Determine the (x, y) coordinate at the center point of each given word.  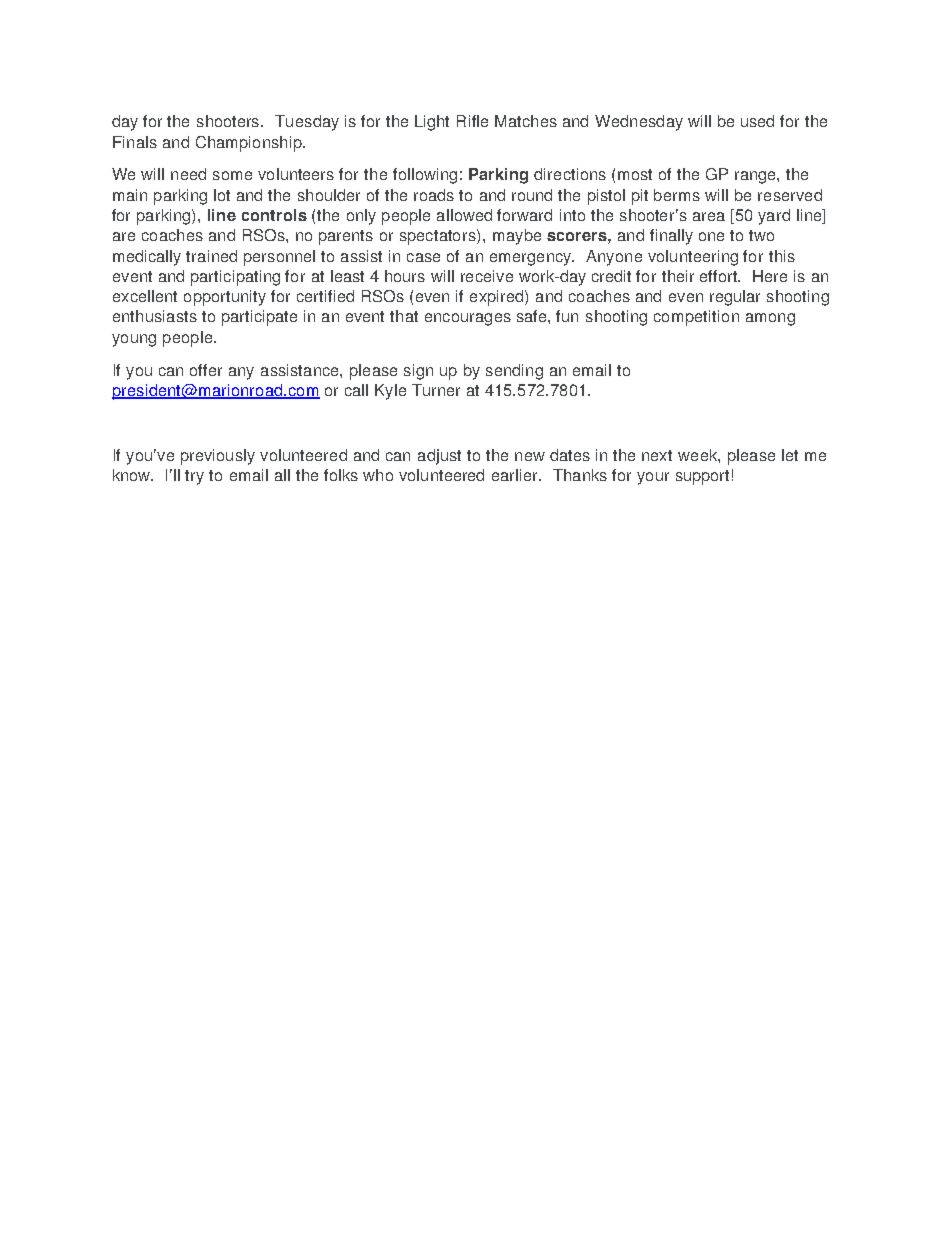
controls (274, 215)
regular (735, 298)
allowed (464, 215)
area (709, 216)
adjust (439, 457)
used (757, 121)
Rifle (472, 121)
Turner (436, 390)
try (194, 477)
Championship (250, 144)
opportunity (225, 298)
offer (206, 370)
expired (498, 298)
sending (514, 372)
